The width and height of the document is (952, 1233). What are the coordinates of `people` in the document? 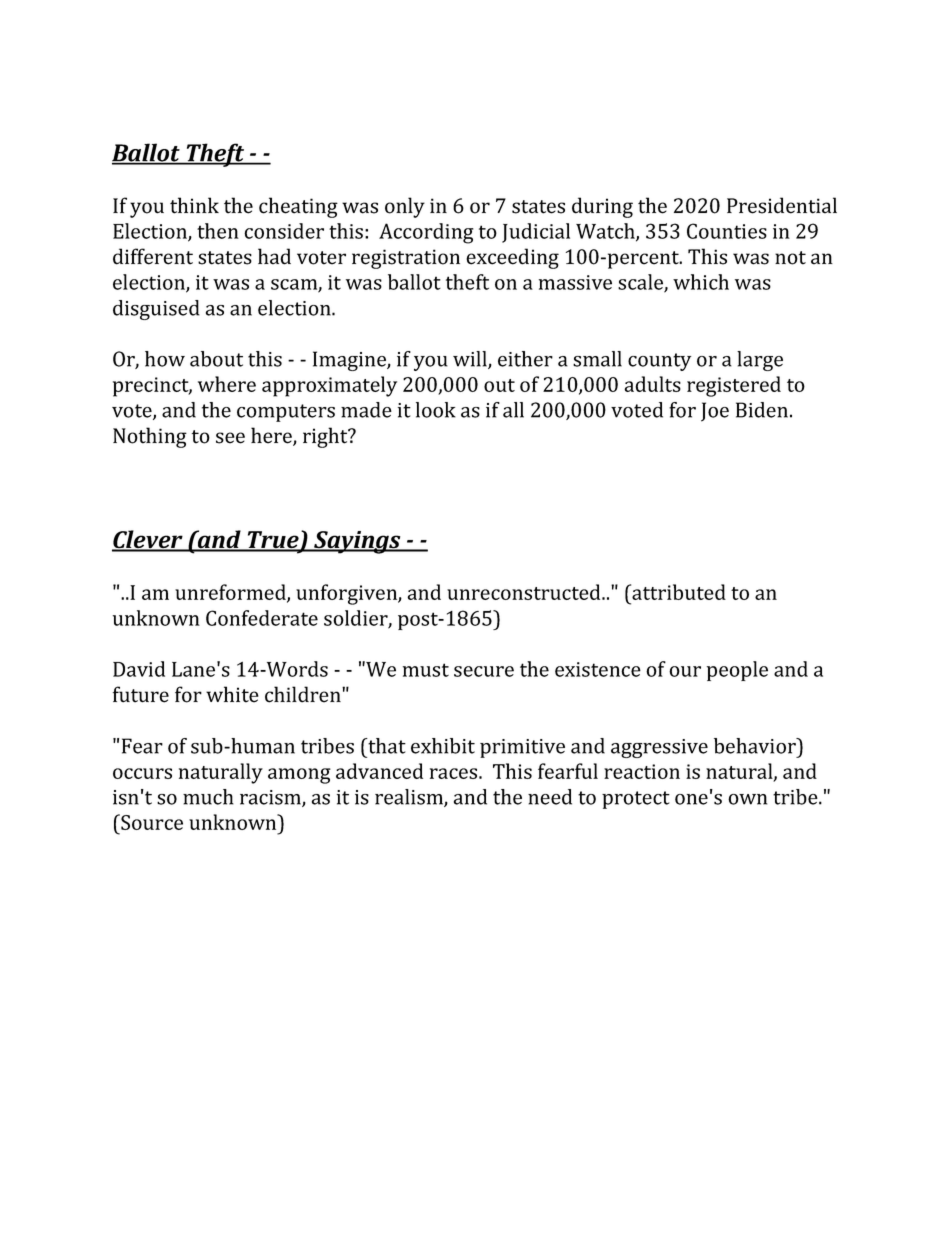 It's located at (737, 671).
